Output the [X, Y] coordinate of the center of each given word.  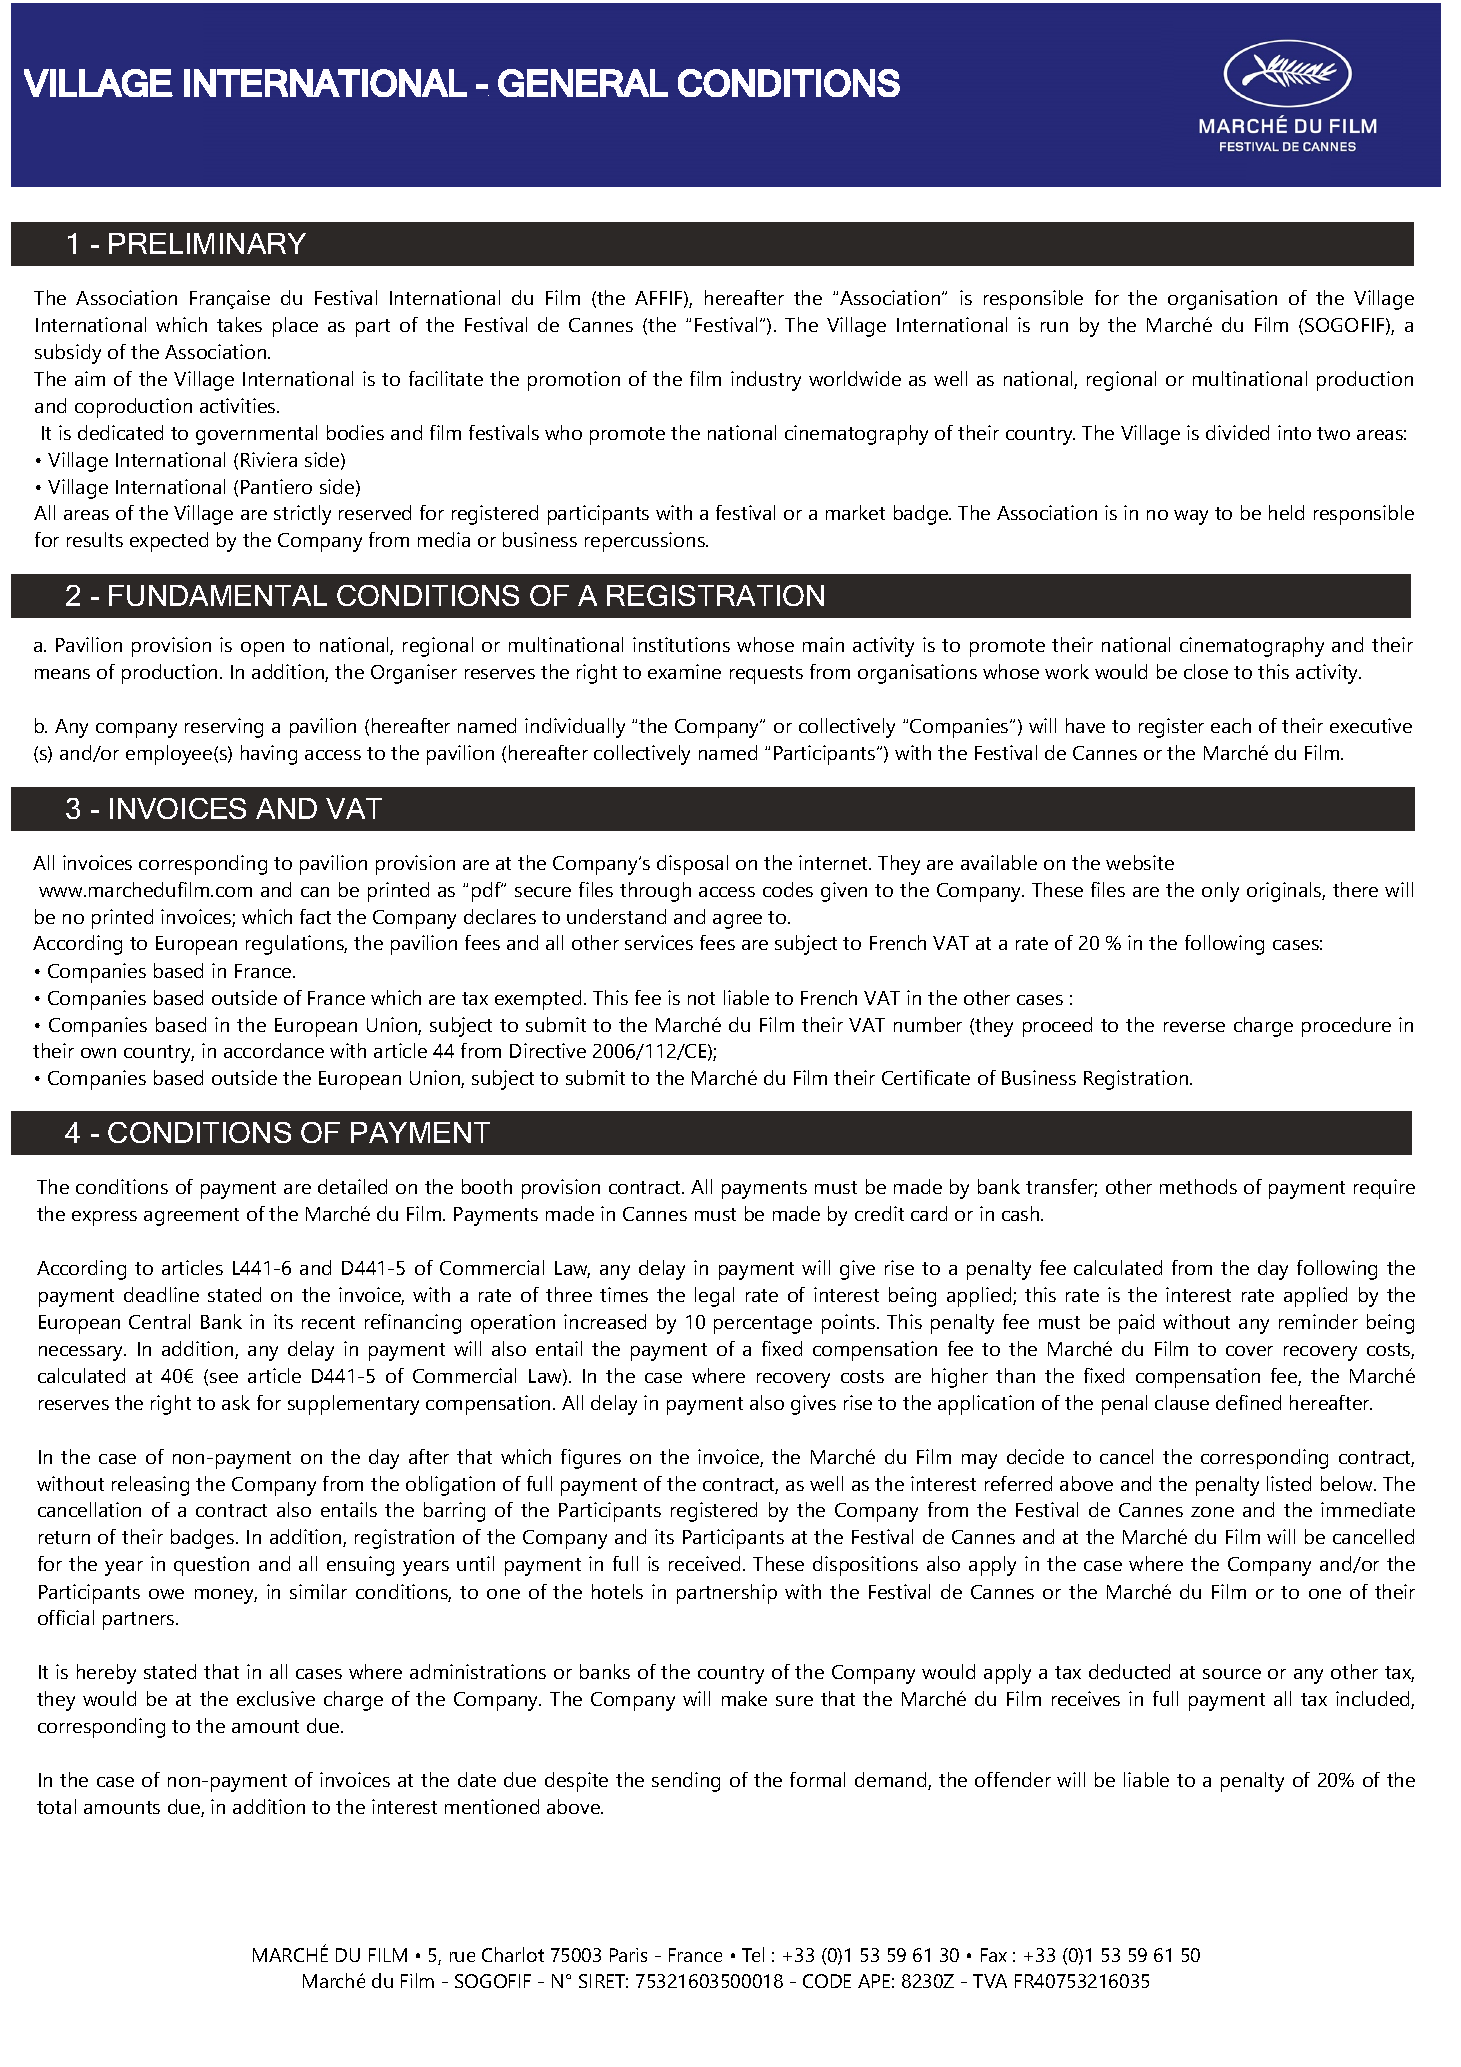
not [701, 998]
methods [1198, 1186]
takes [239, 324]
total [56, 1806]
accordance [274, 1050]
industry [766, 381]
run [1054, 327]
